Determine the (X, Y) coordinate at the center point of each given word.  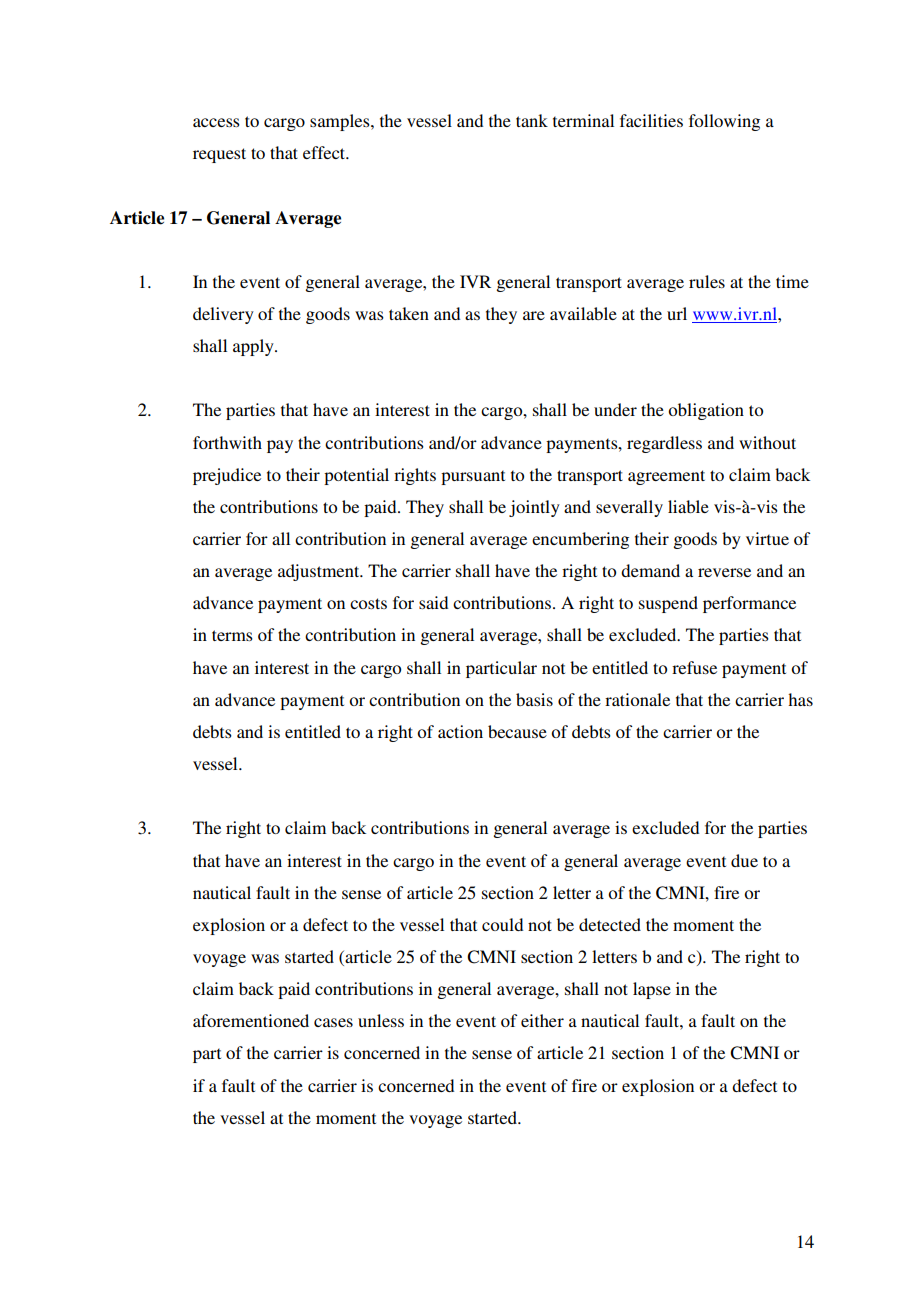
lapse (652, 990)
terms (232, 635)
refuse (694, 667)
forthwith (227, 442)
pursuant (473, 477)
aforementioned (251, 1020)
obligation (706, 411)
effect (325, 152)
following (724, 122)
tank (532, 120)
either (542, 1020)
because (517, 731)
